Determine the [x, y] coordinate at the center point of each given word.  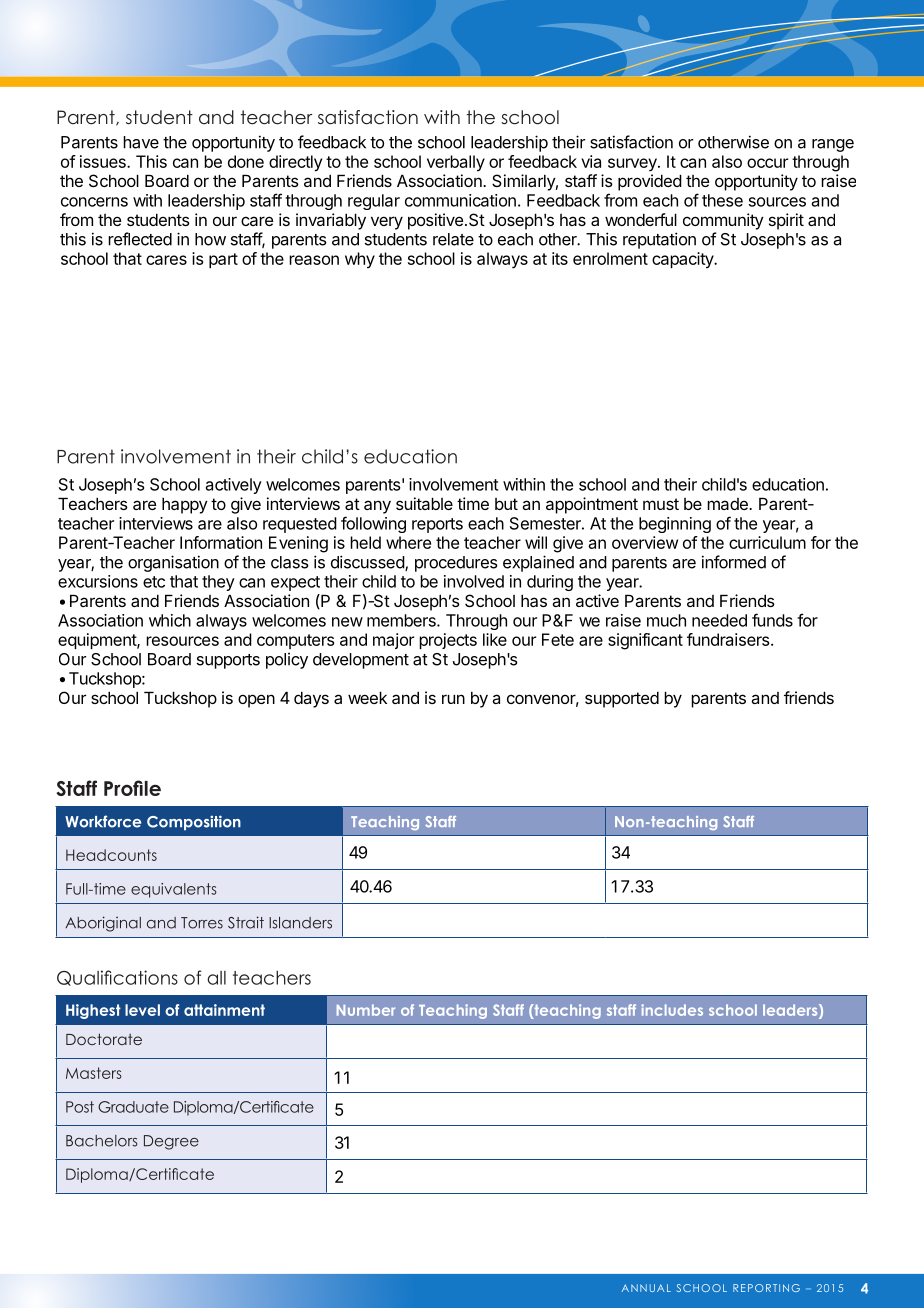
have [141, 142]
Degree [171, 1142]
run [453, 699]
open [256, 701]
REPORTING [766, 1288]
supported [622, 699]
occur [767, 163]
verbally [456, 163]
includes [672, 1010]
